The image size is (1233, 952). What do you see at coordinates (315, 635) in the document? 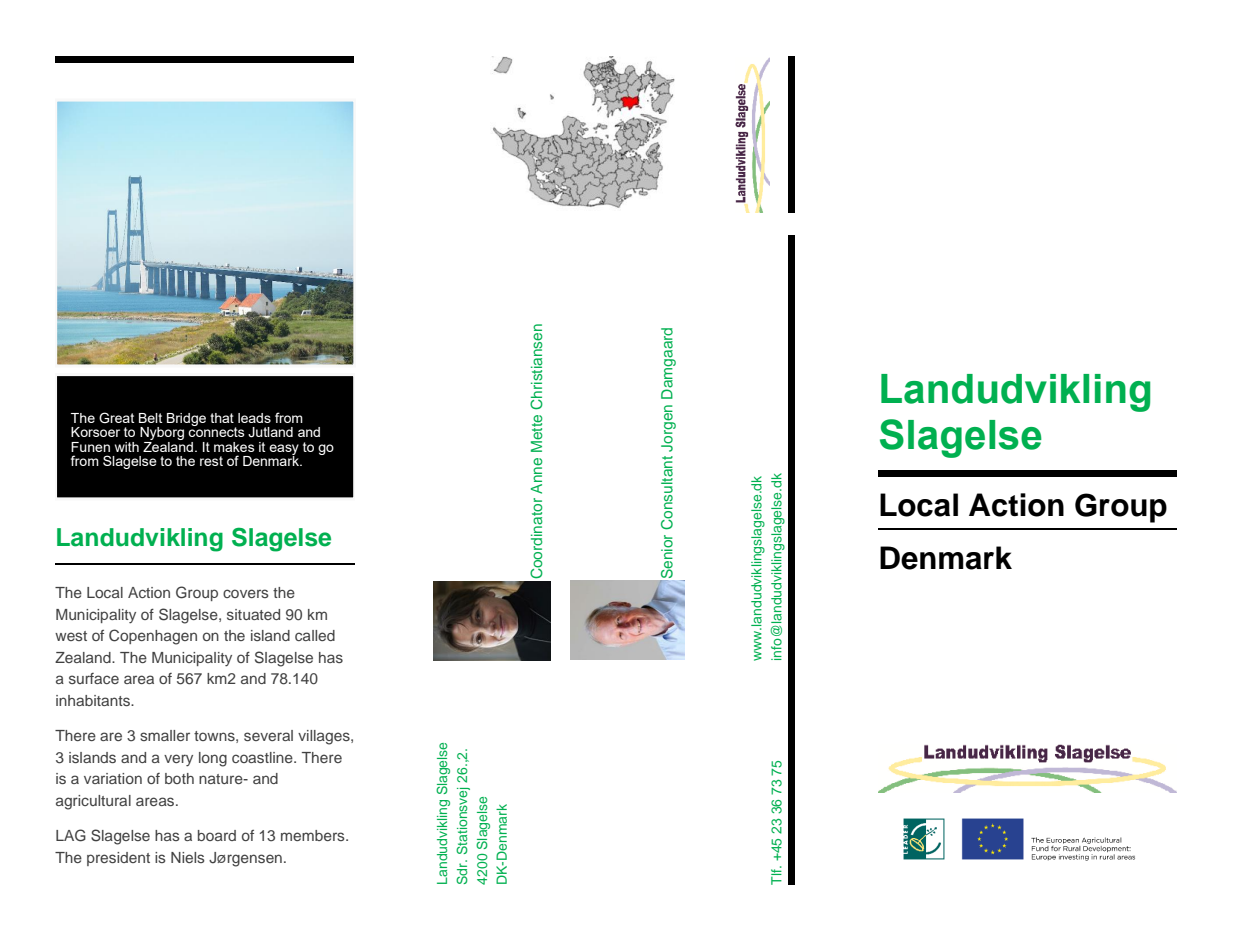
I see `called` at bounding box center [315, 635].
